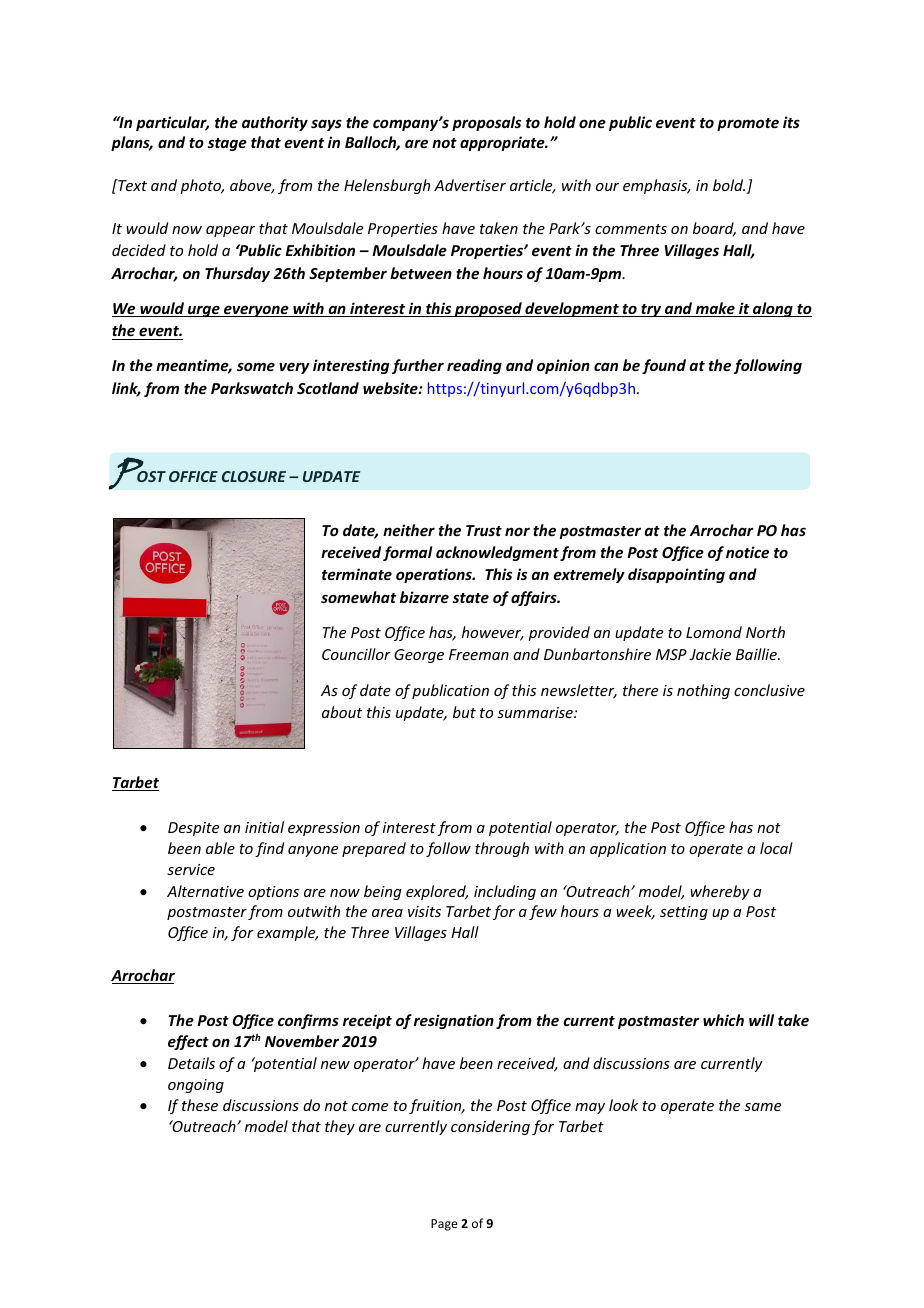 The image size is (924, 1308). I want to click on stage, so click(227, 144).
